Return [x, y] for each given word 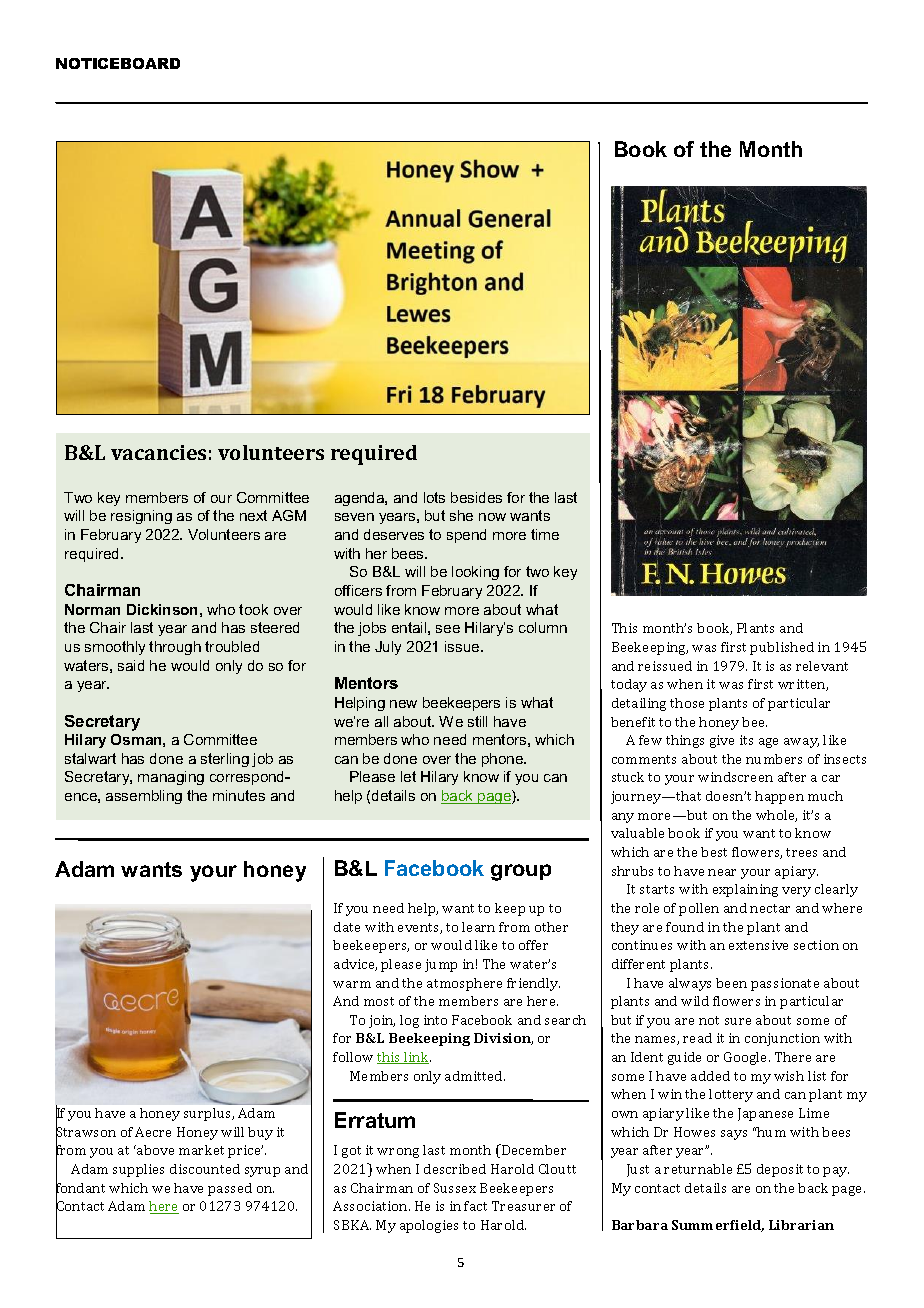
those [687, 703]
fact [475, 1206]
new [403, 704]
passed [230, 1189]
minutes [239, 795]
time [545, 534]
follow [353, 1057]
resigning [141, 517]
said [131, 665]
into [435, 1020]
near [722, 872]
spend [466, 536]
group [521, 872]
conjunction [782, 1039]
